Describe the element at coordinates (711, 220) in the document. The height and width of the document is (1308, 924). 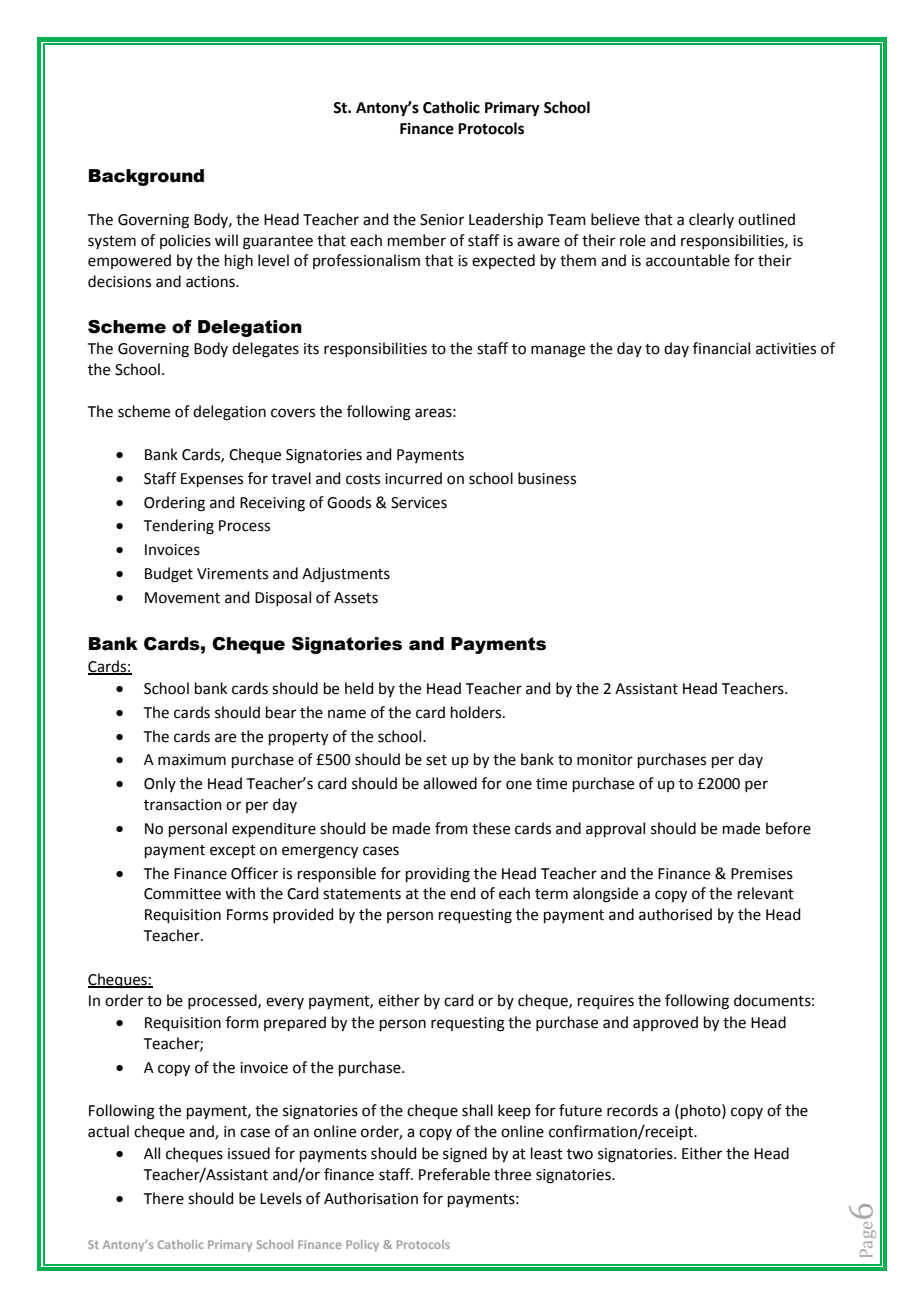
I see `clearly` at that location.
